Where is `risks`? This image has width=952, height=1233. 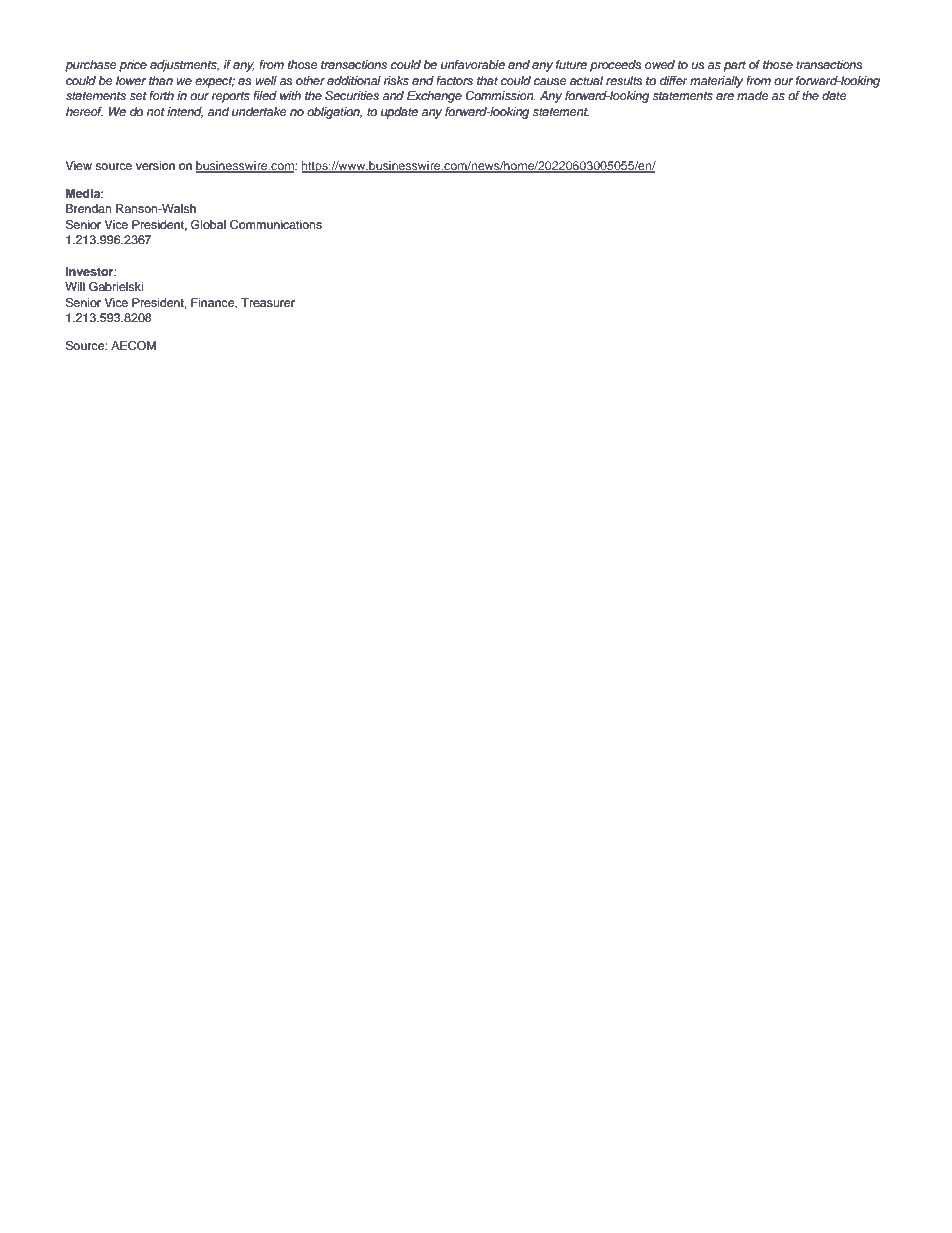 risks is located at coordinates (396, 80).
